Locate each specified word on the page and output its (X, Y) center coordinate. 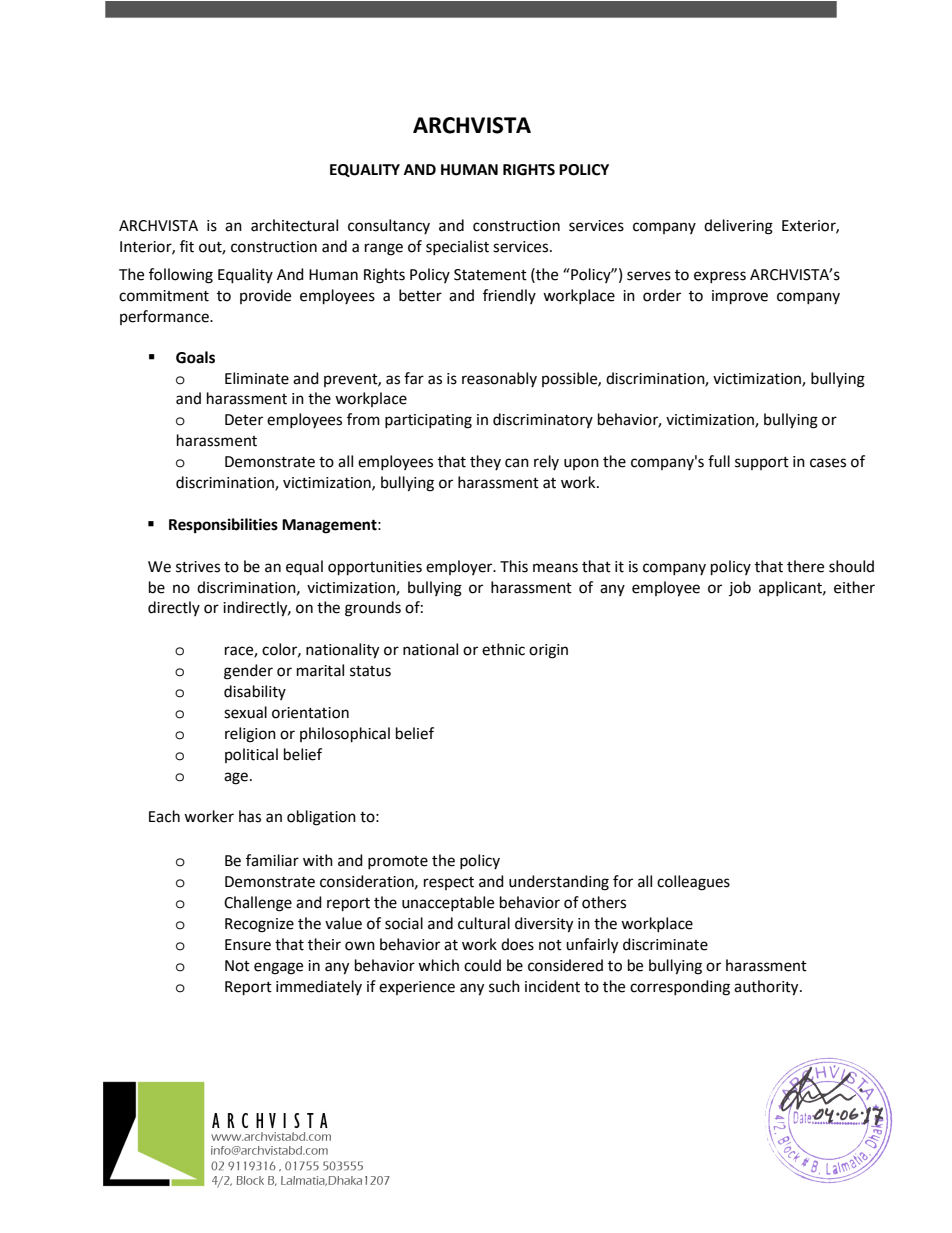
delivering (738, 227)
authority (767, 988)
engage (278, 968)
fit (187, 246)
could (482, 965)
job (740, 588)
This (514, 566)
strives (198, 567)
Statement (490, 275)
